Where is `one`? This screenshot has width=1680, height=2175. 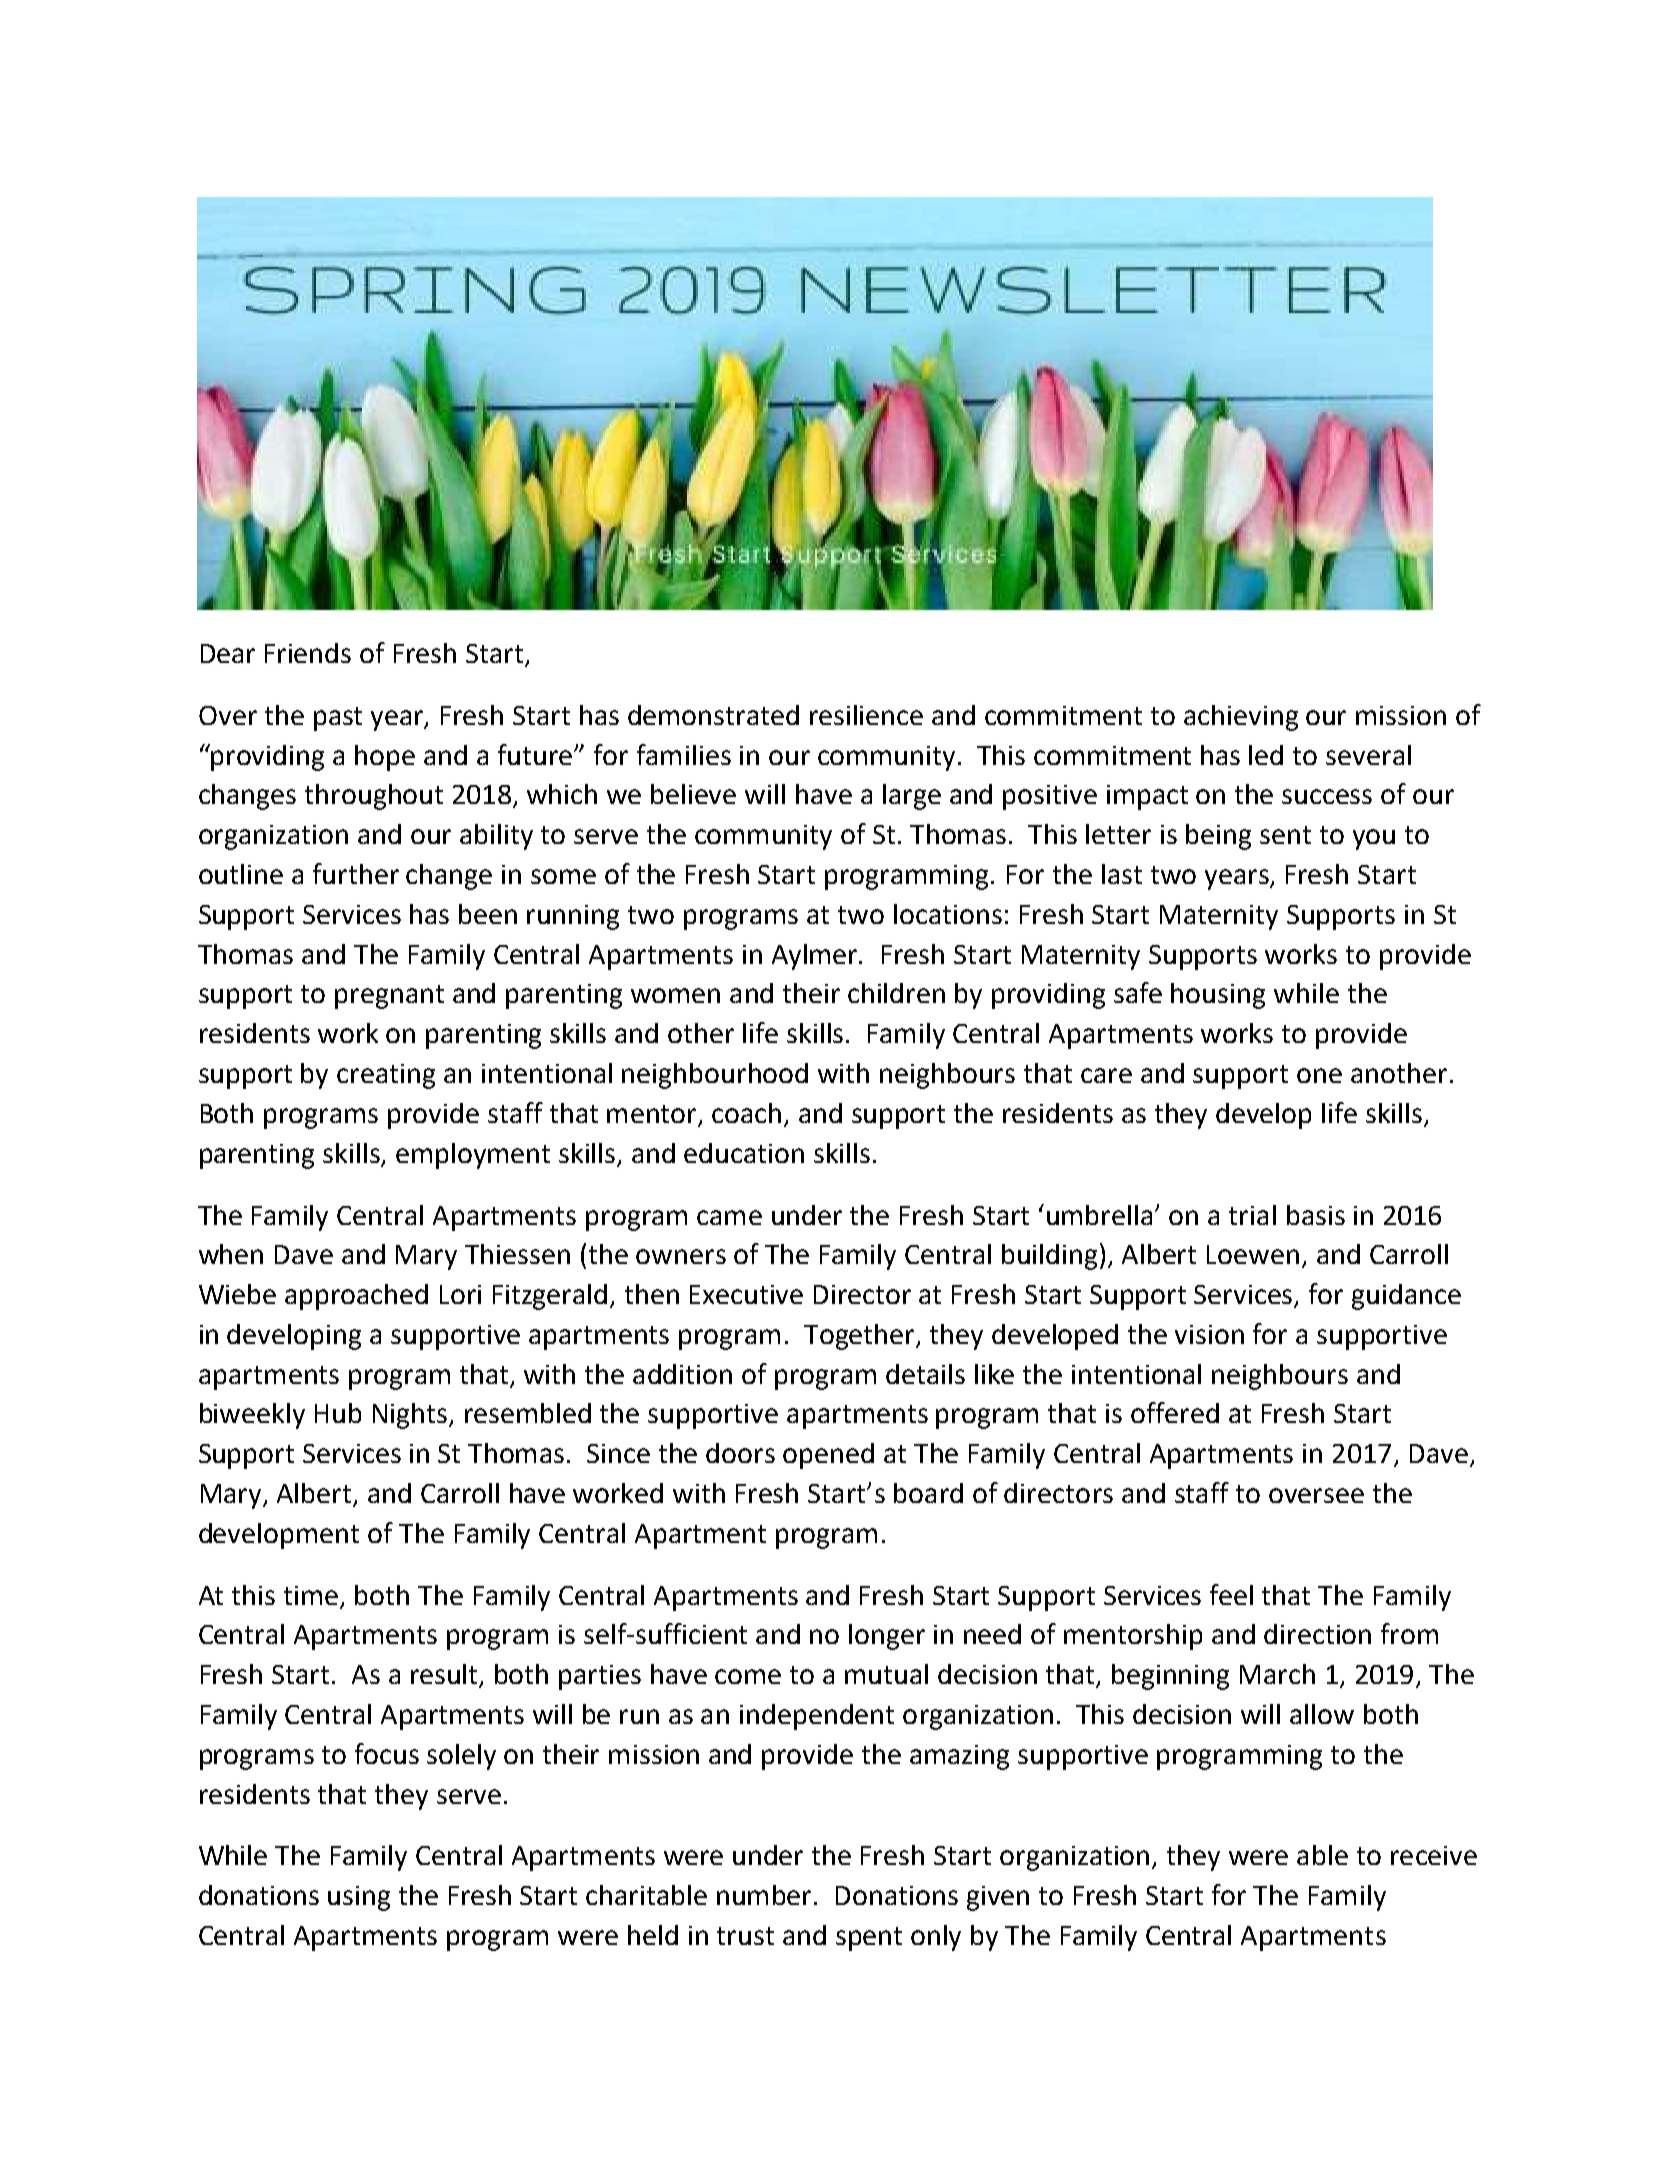
one is located at coordinates (1319, 1075).
